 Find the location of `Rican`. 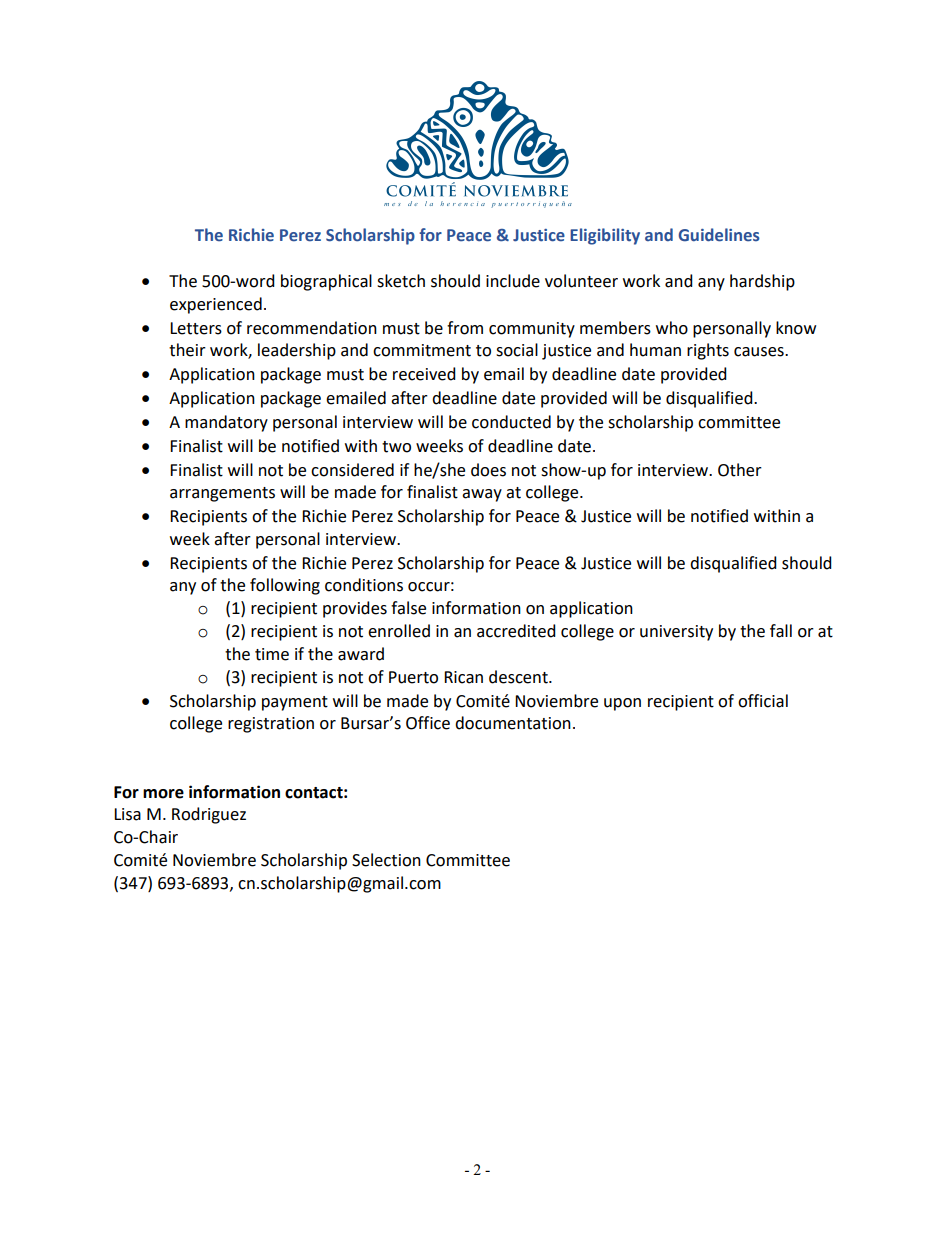

Rican is located at coordinates (463, 677).
